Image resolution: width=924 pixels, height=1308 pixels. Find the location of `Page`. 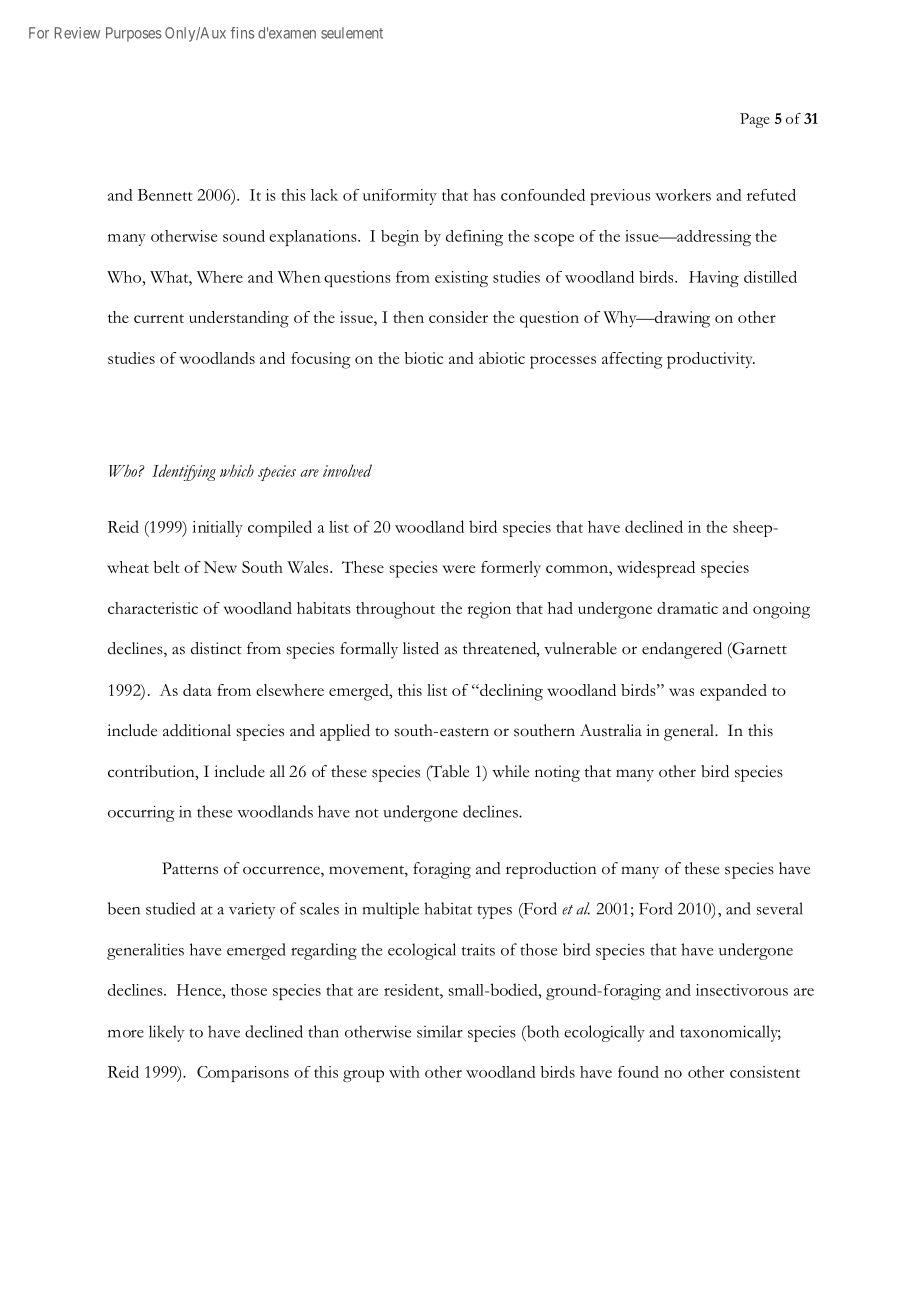

Page is located at coordinates (755, 120).
